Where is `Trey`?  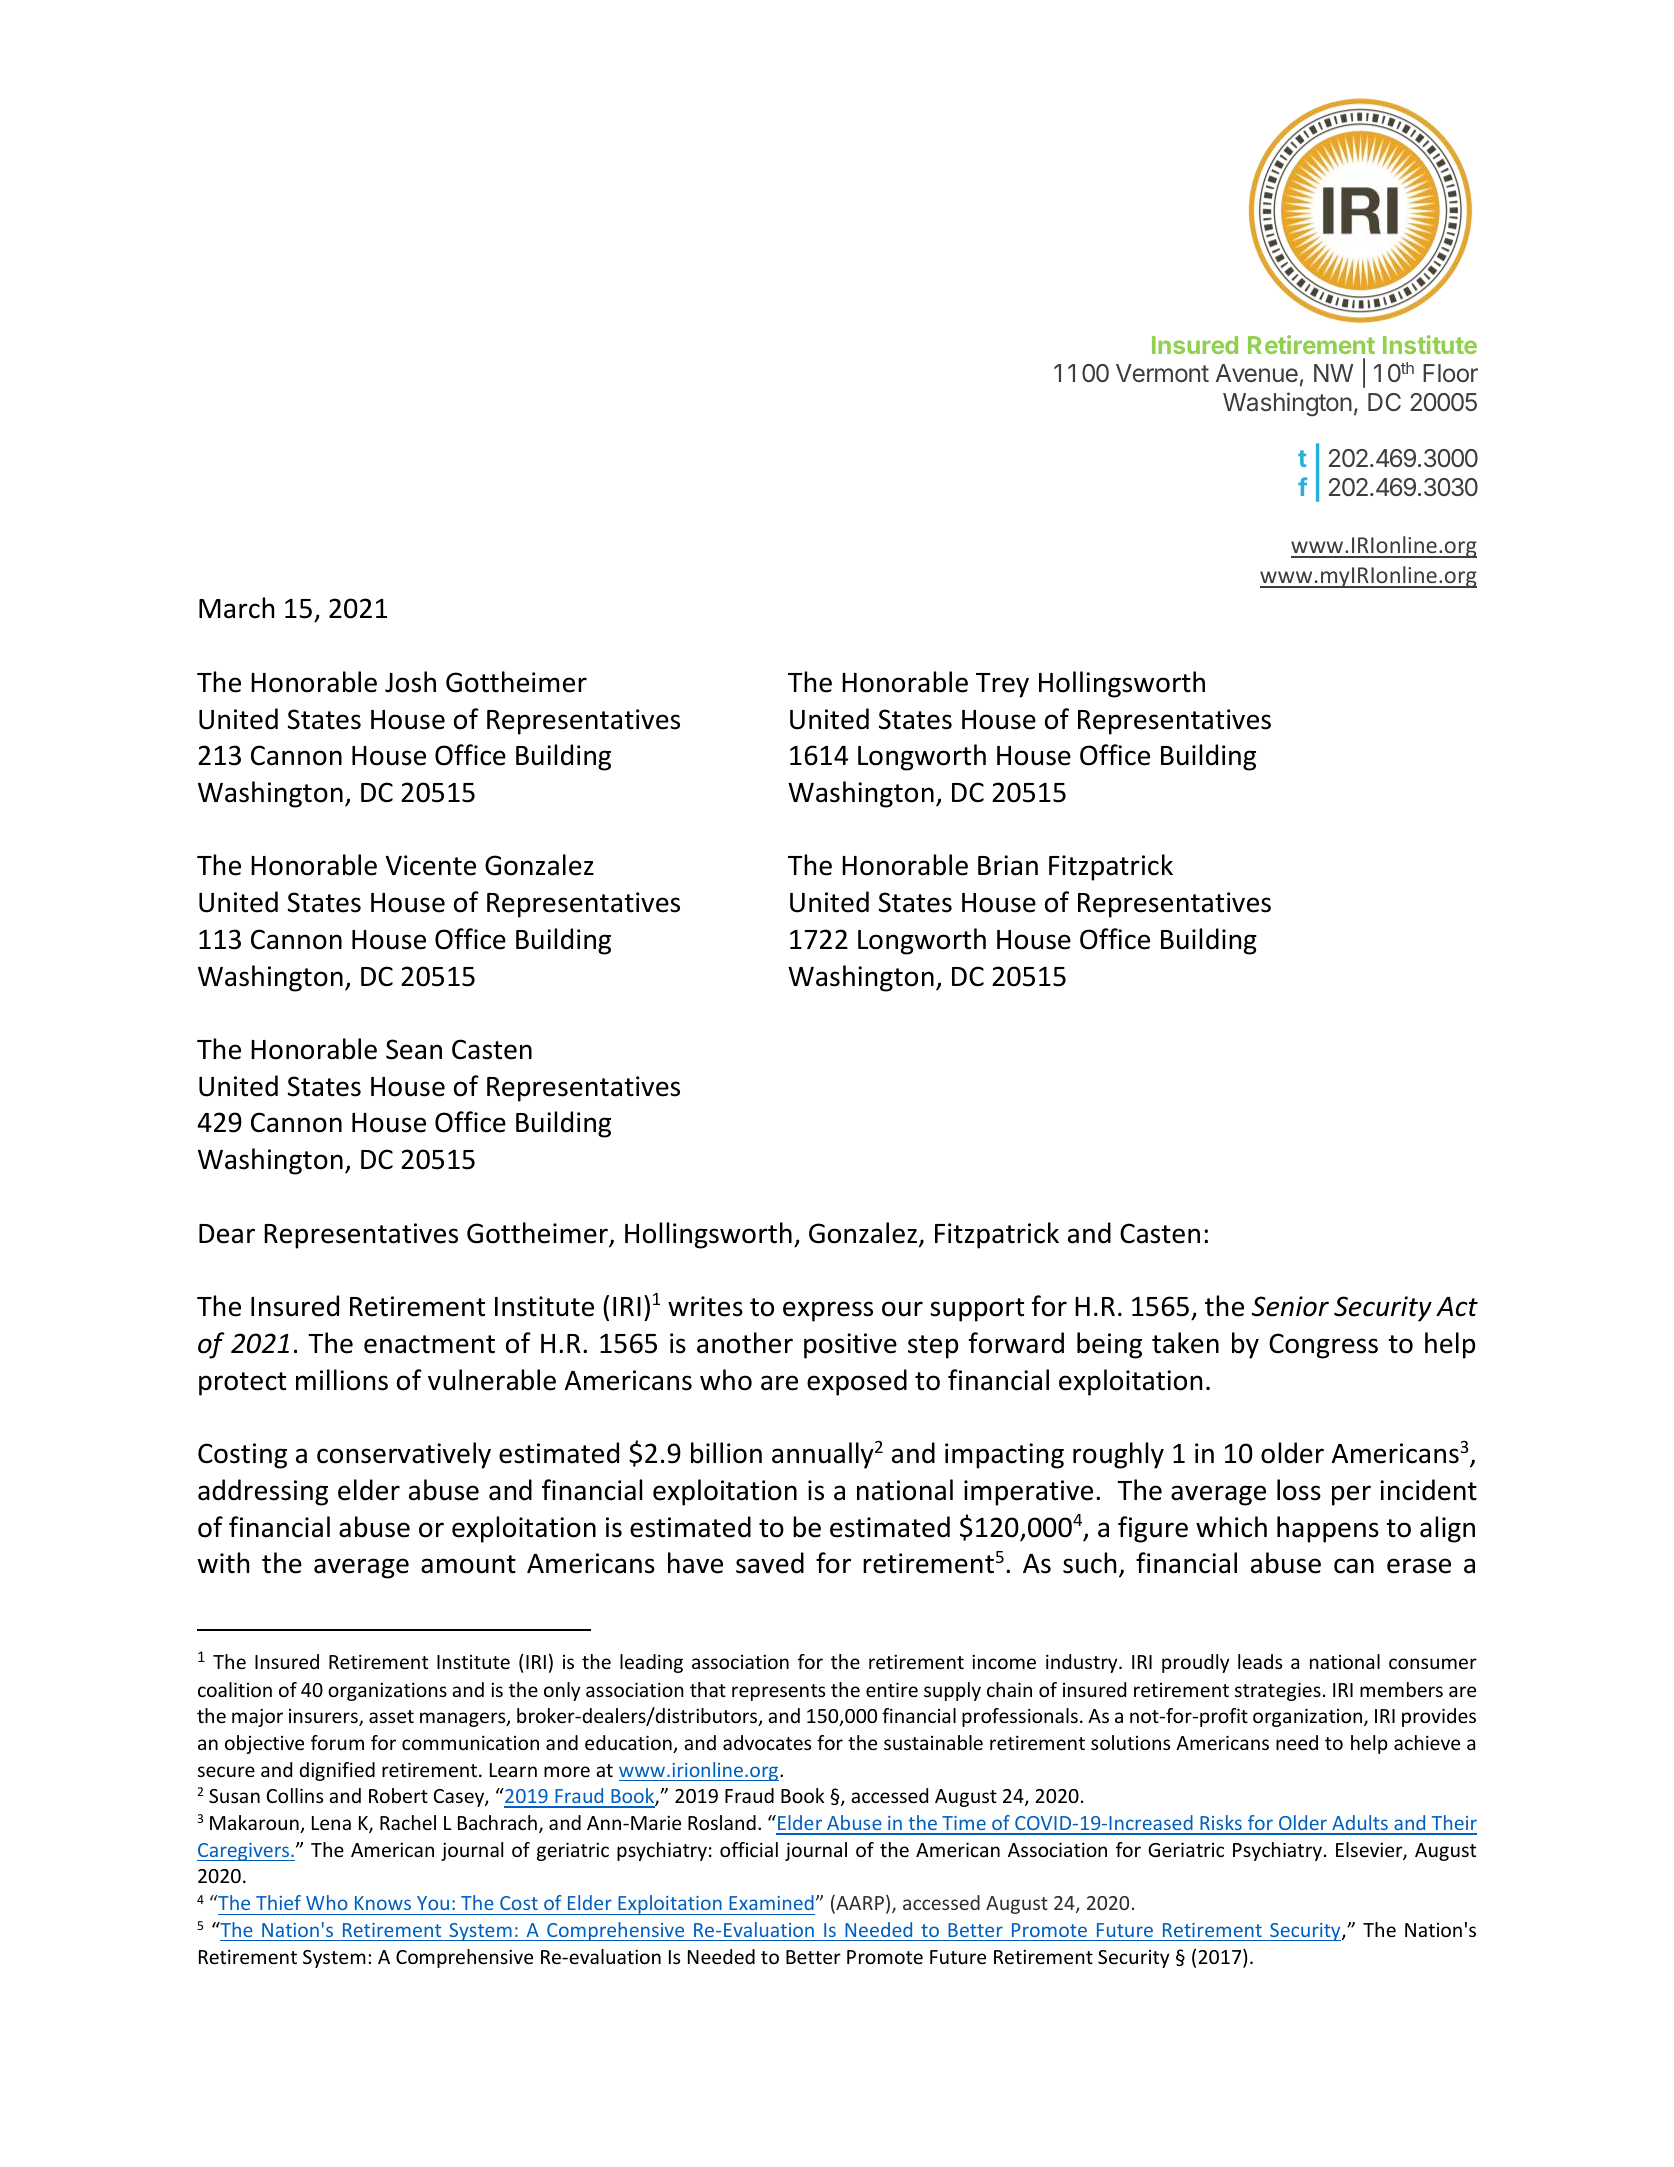 Trey is located at coordinates (1002, 685).
